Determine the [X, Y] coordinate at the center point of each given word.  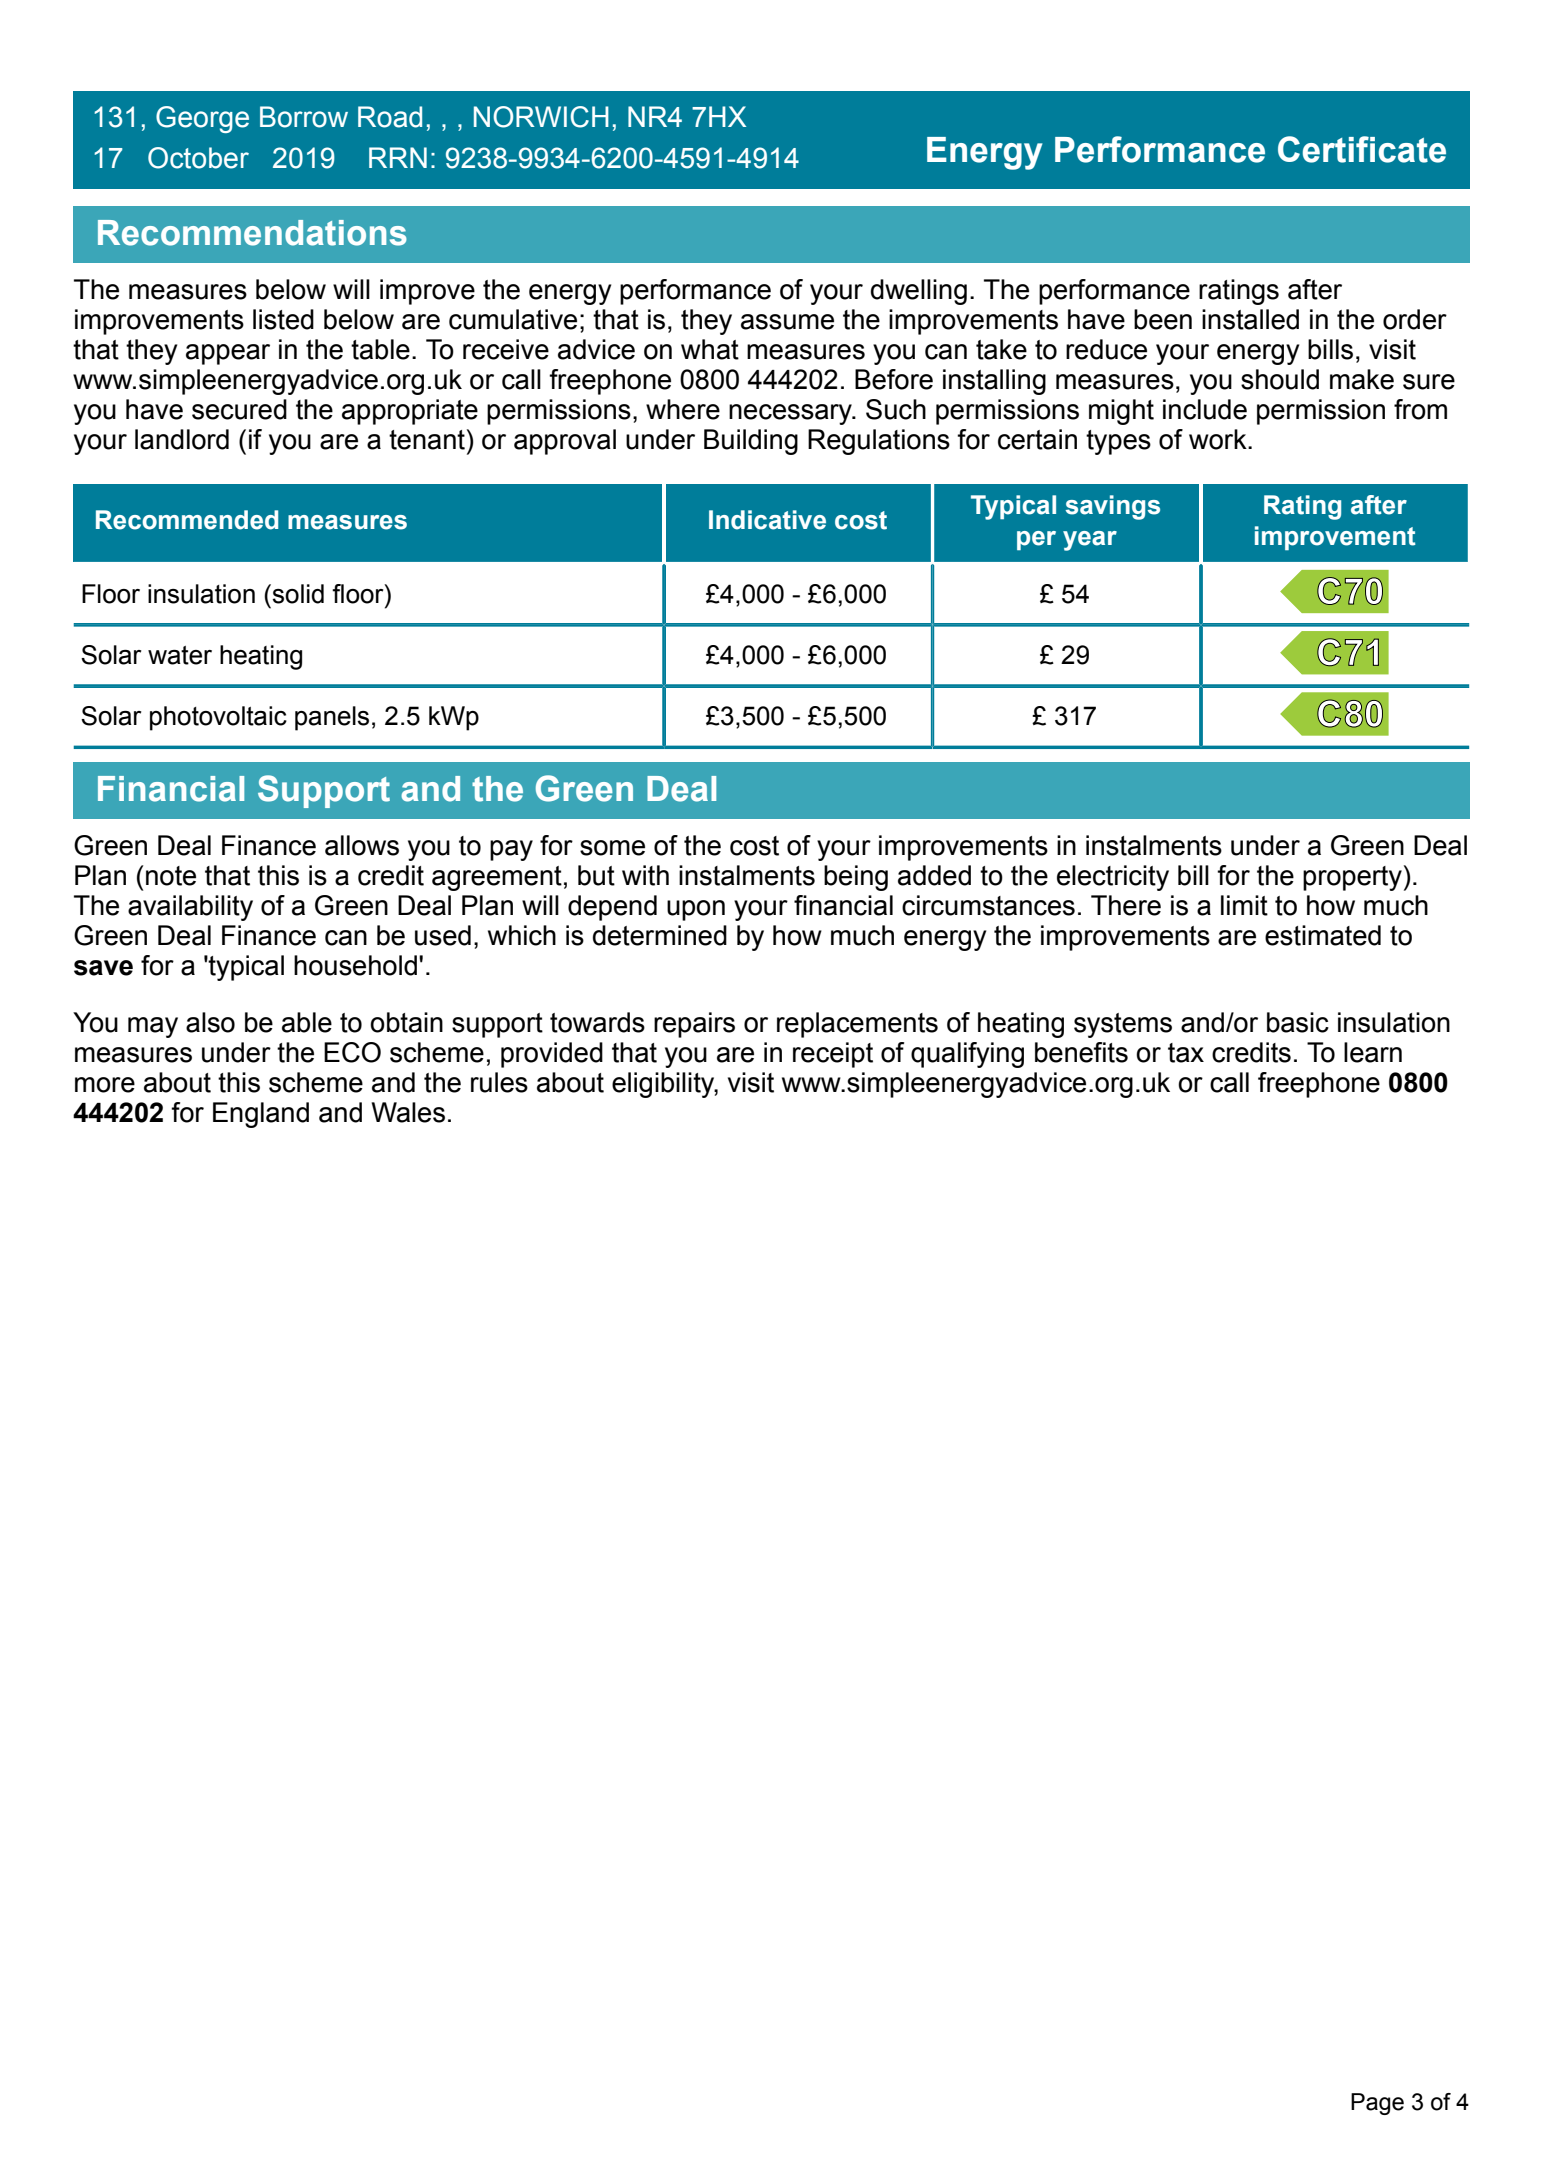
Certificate [1362, 149]
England [261, 1115]
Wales [408, 1112]
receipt [833, 1055]
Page [1377, 2104]
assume [787, 322]
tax [1186, 1053]
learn [1373, 1052]
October [198, 158]
